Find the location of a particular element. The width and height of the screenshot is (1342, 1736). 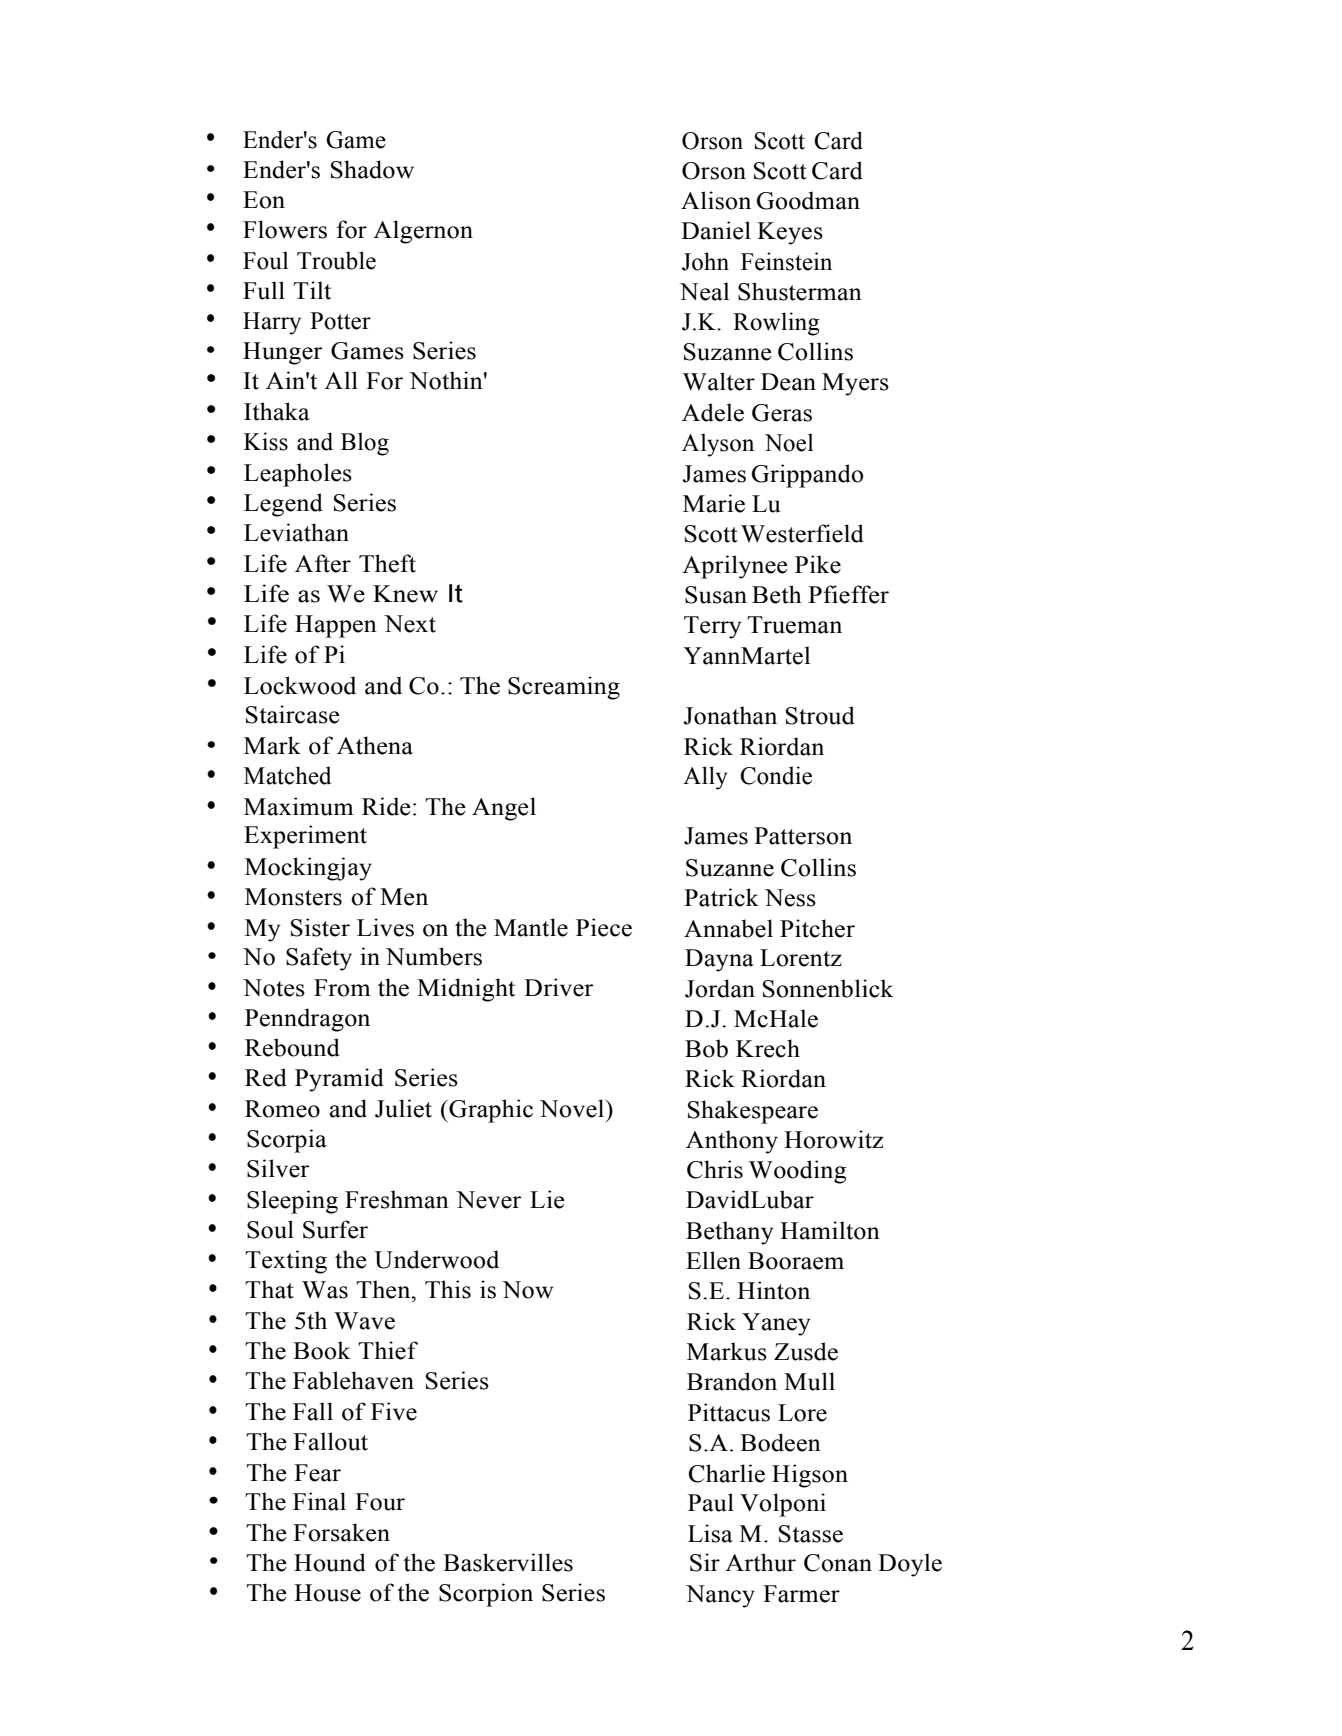

Trouble is located at coordinates (336, 260).
